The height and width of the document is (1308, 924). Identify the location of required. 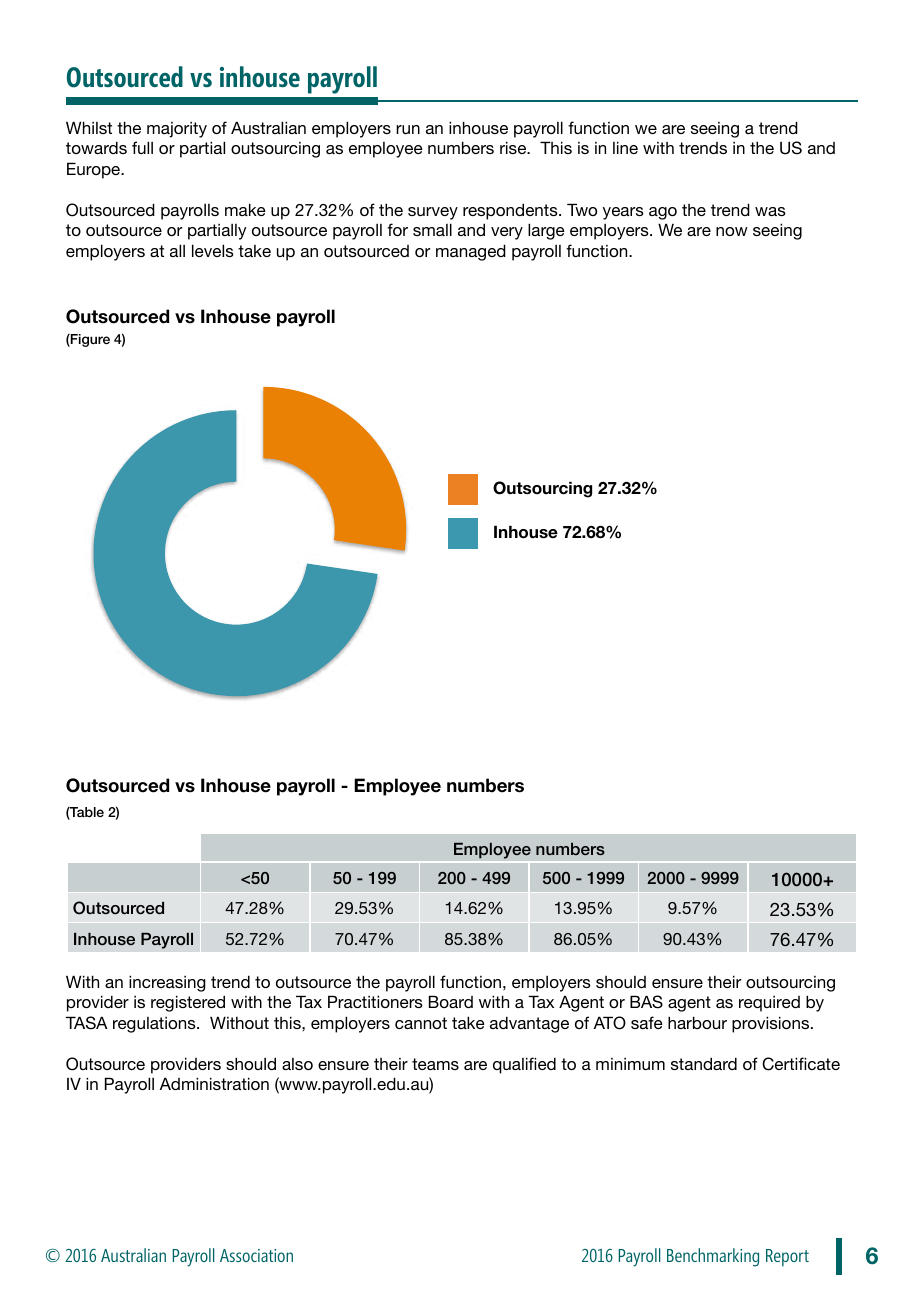
(769, 1004).
